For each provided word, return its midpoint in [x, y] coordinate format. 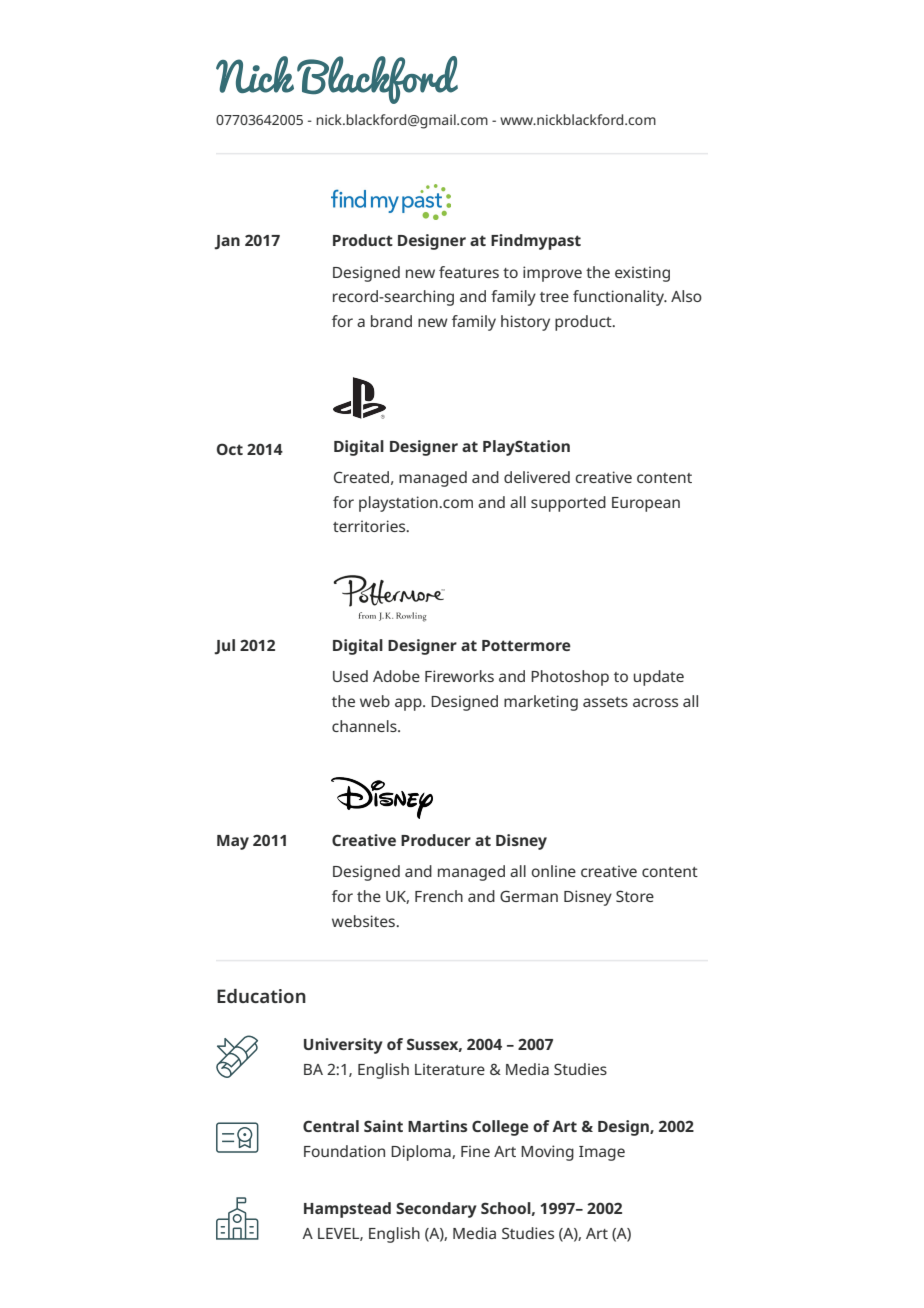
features [469, 272]
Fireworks [459, 676]
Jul [224, 647]
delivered [537, 477]
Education [261, 996]
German [529, 896]
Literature [450, 1069]
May [233, 842]
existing [642, 274]
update [659, 678]
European [646, 504]
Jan [227, 242]
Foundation [344, 1151]
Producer [436, 840]
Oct [230, 449]
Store [635, 896]
